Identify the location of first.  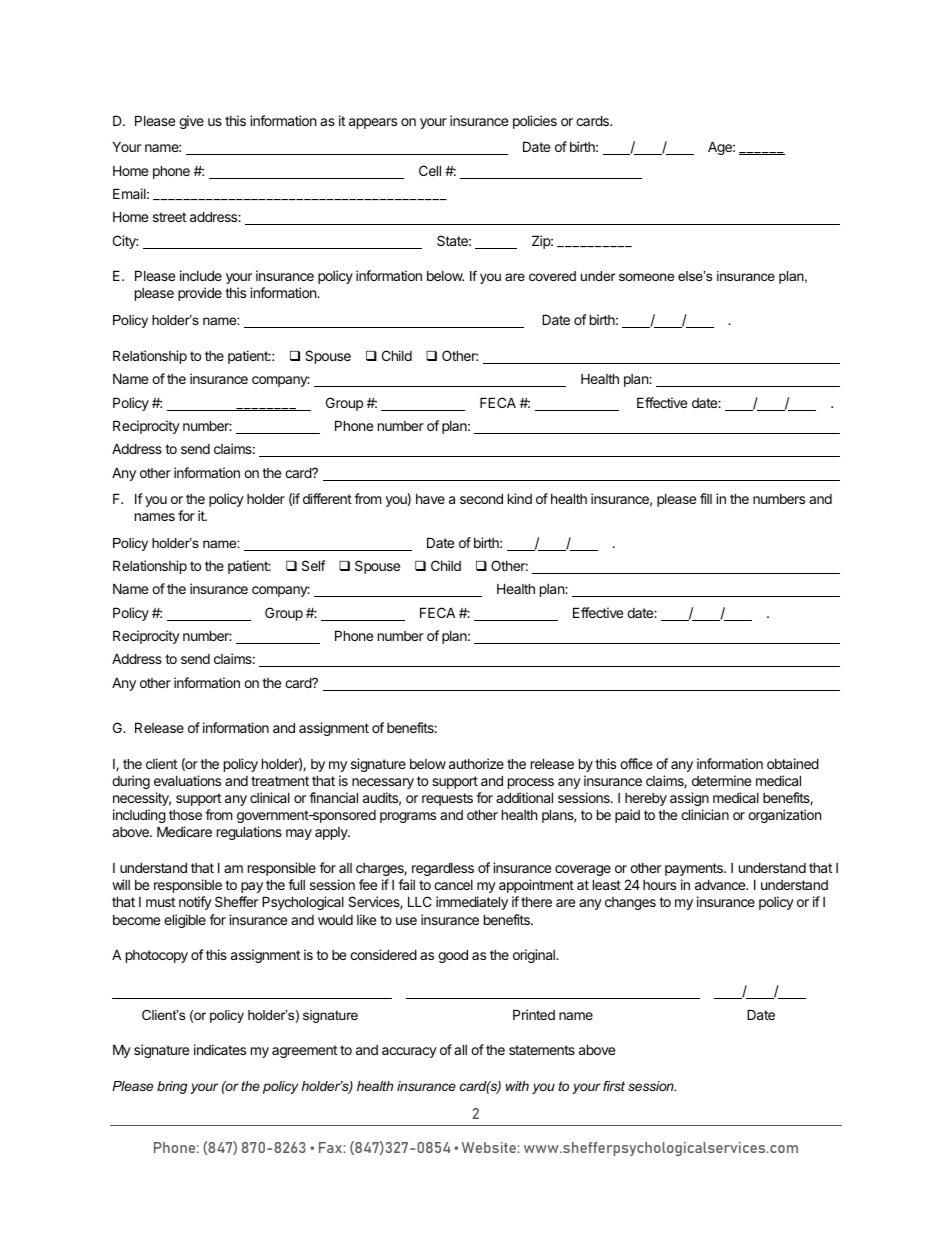
(614, 1086).
